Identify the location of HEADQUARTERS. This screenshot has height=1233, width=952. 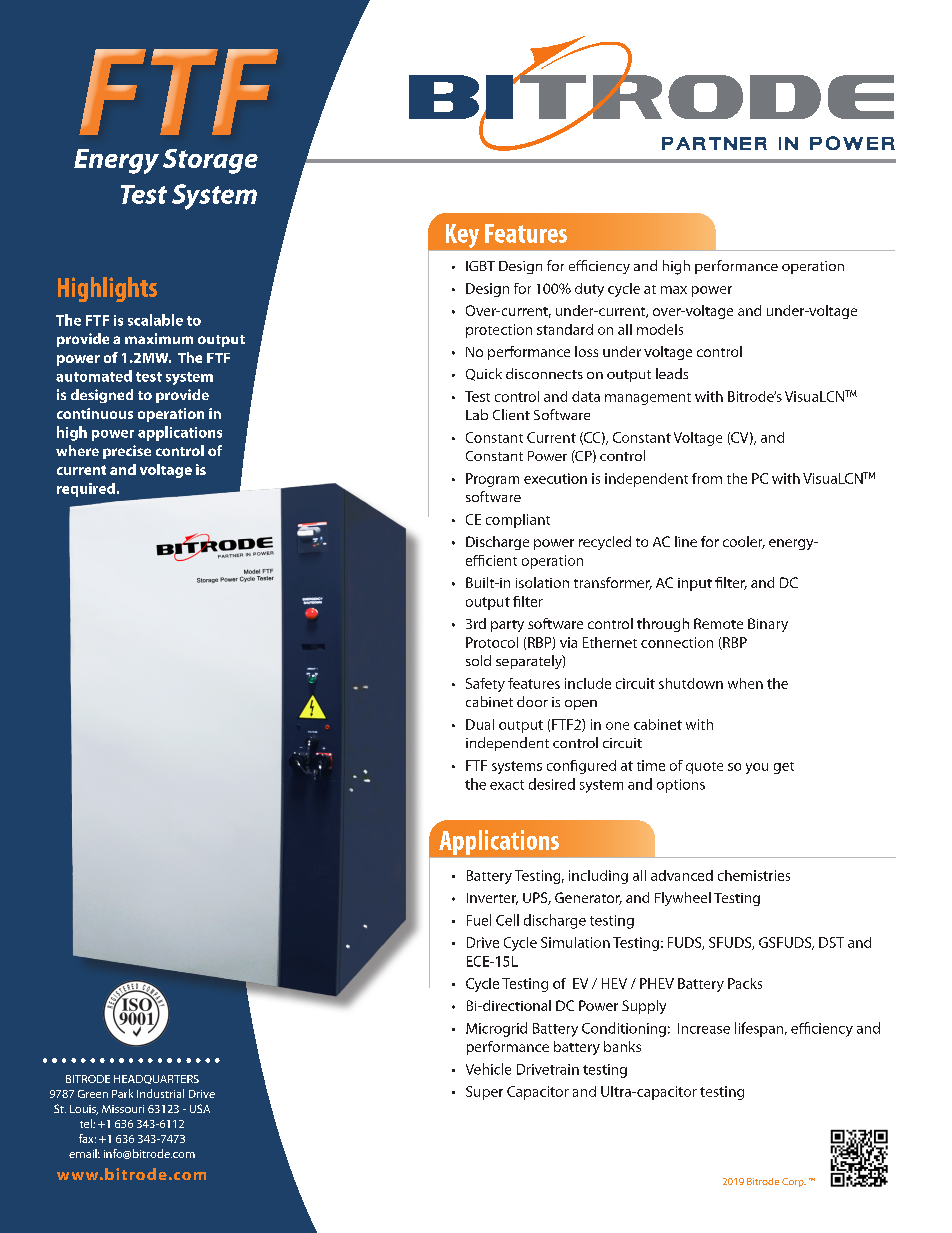
(156, 1079).
